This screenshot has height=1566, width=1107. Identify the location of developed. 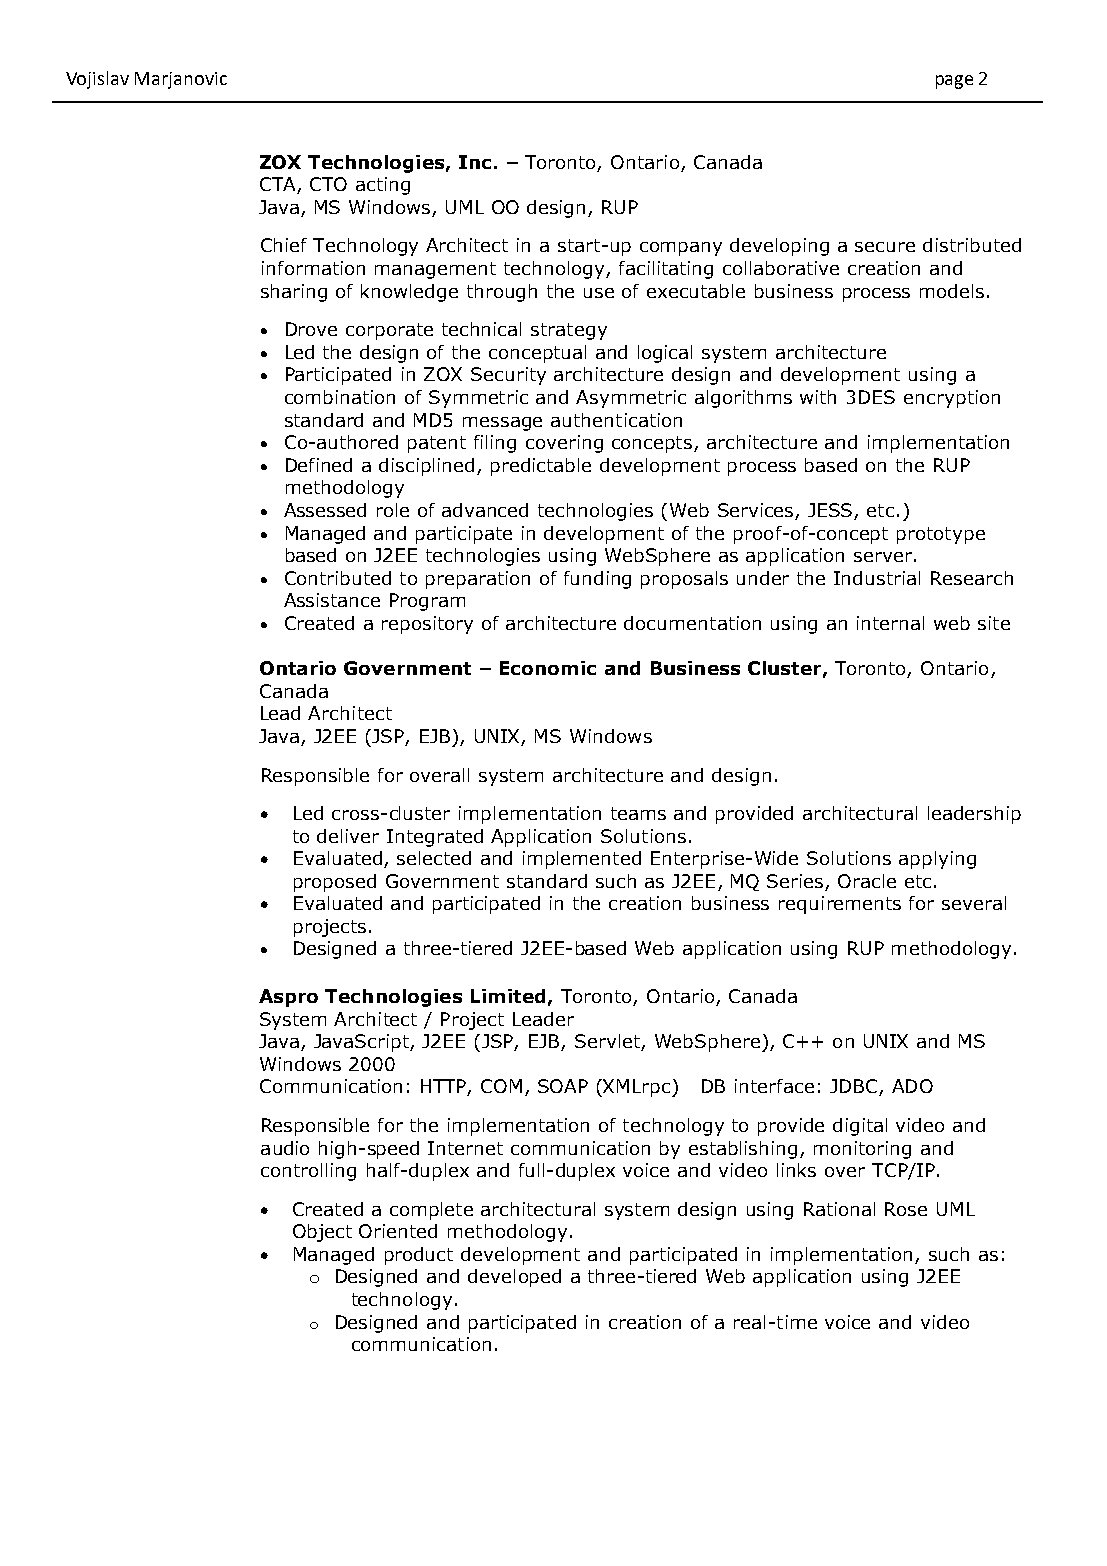
(514, 1278).
